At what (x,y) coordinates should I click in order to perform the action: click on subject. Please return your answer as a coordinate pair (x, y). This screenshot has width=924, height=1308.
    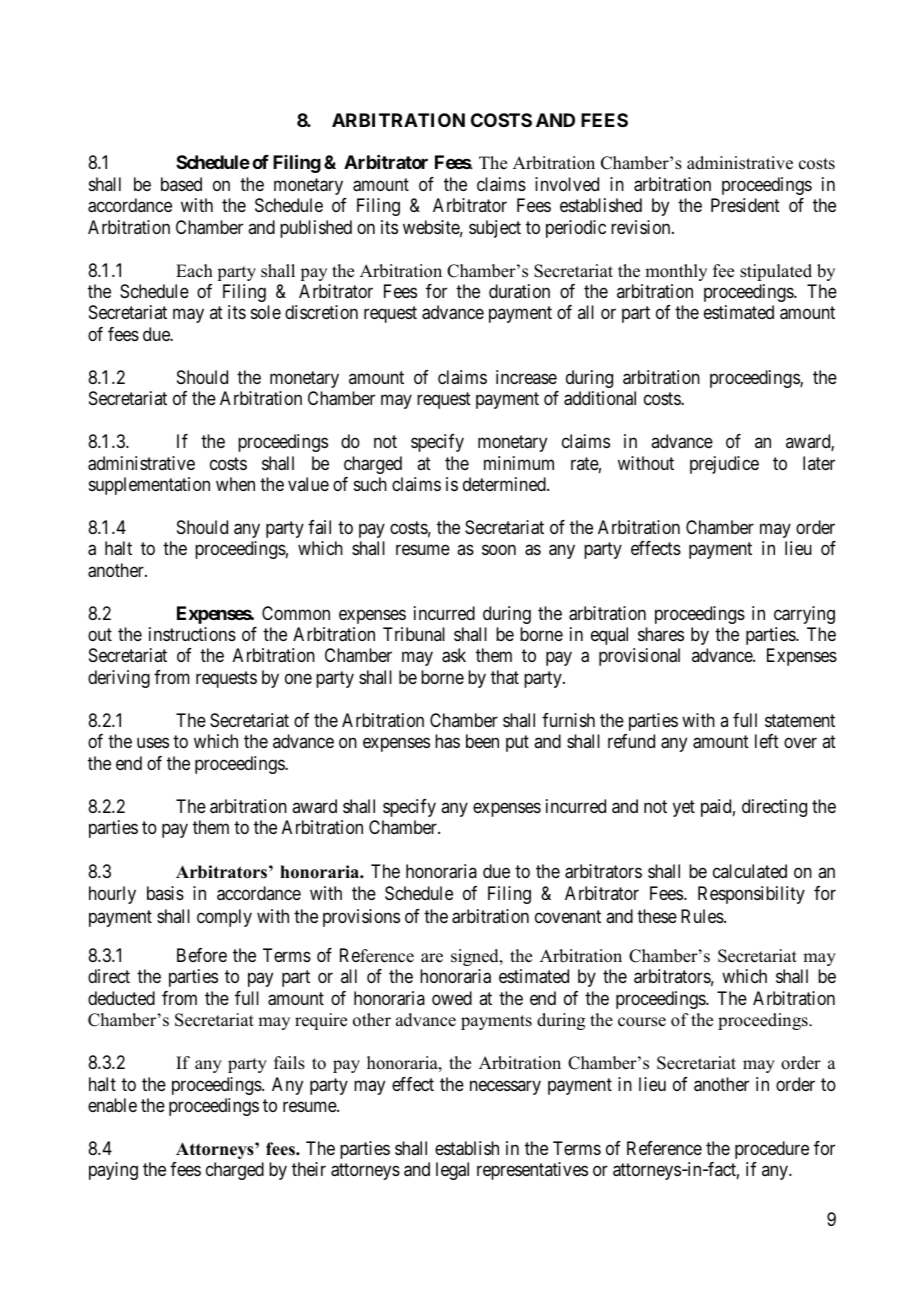
    Looking at the image, I should click on (495, 229).
